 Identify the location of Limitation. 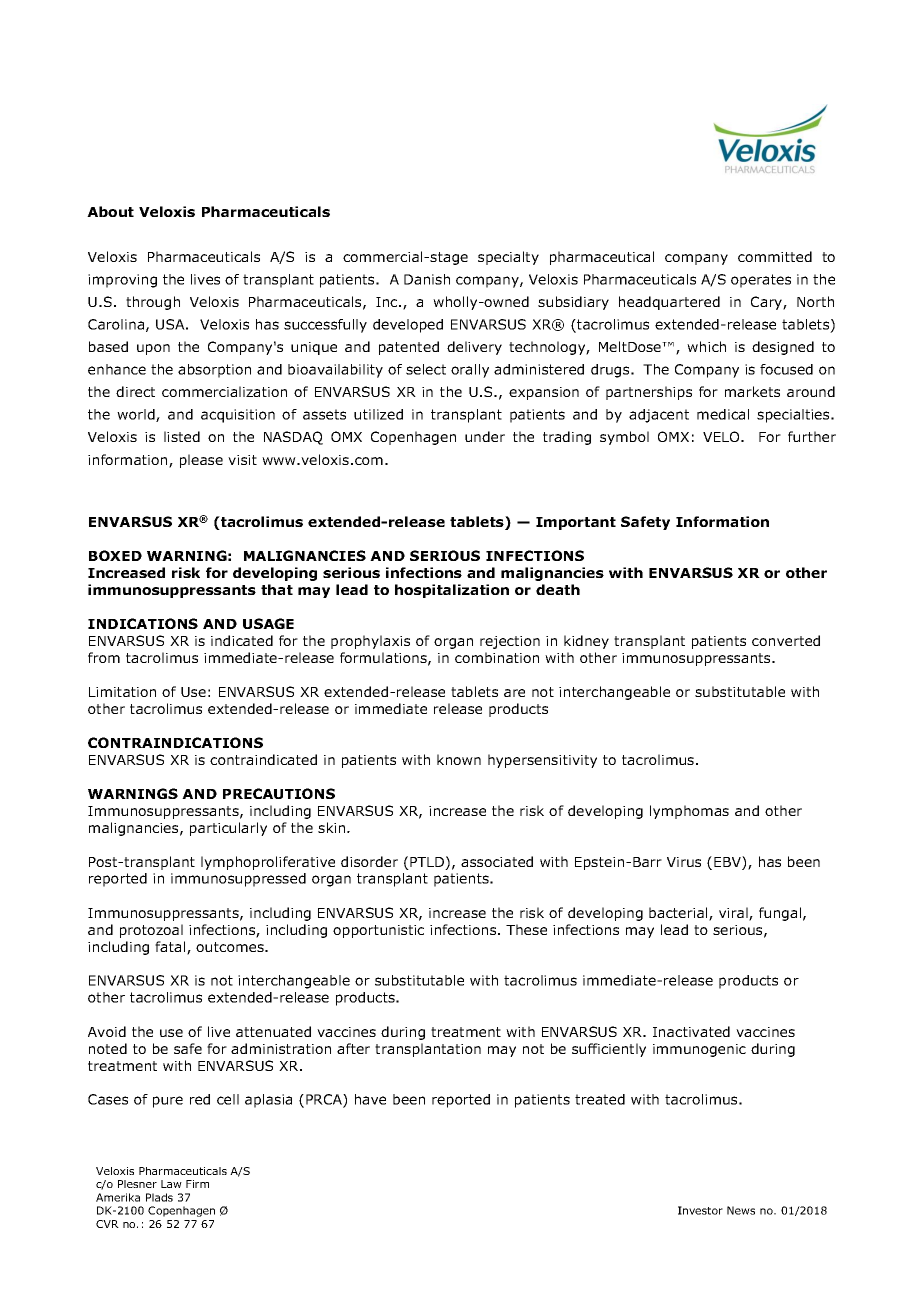
(122, 692).
